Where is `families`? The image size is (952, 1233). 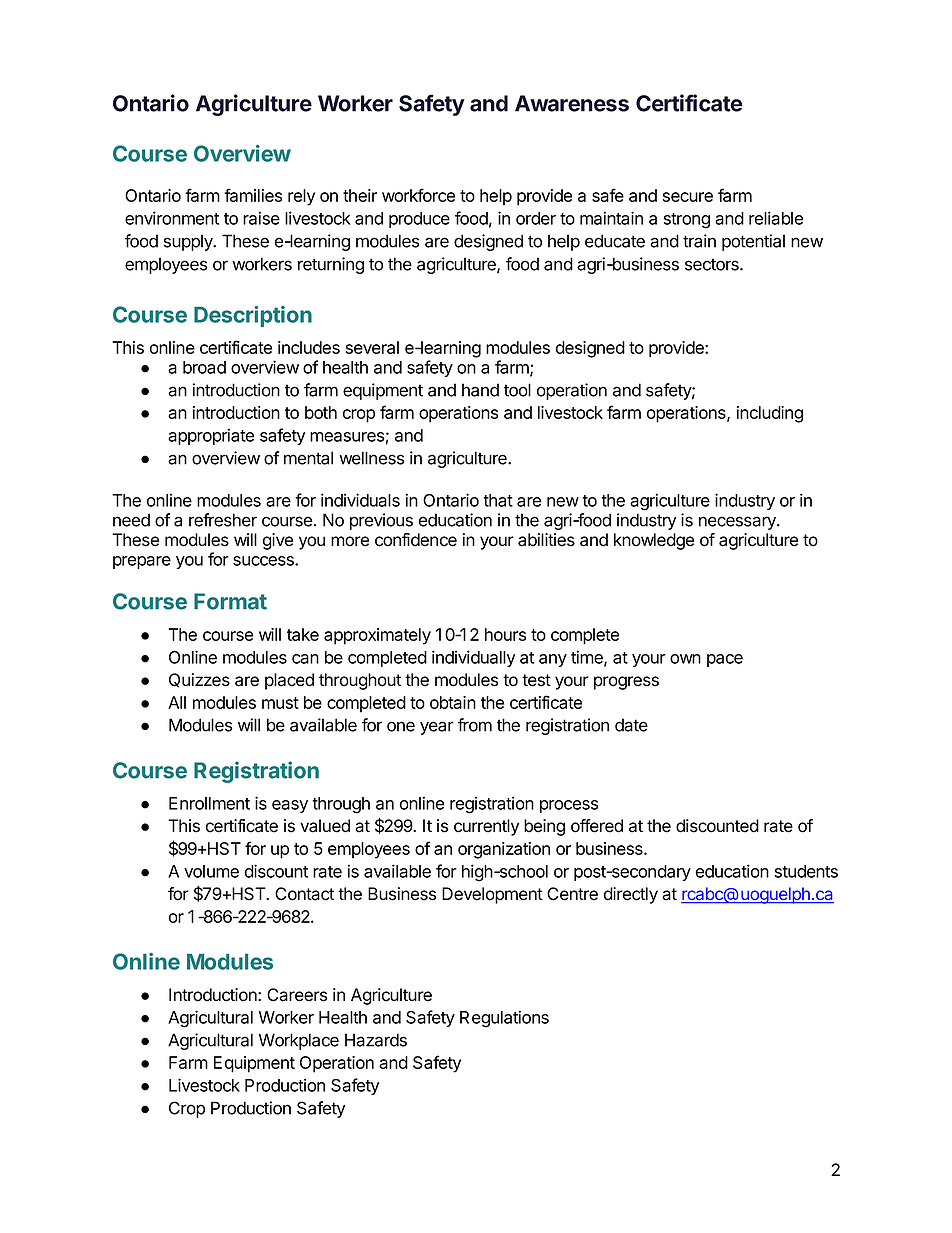 families is located at coordinates (253, 195).
